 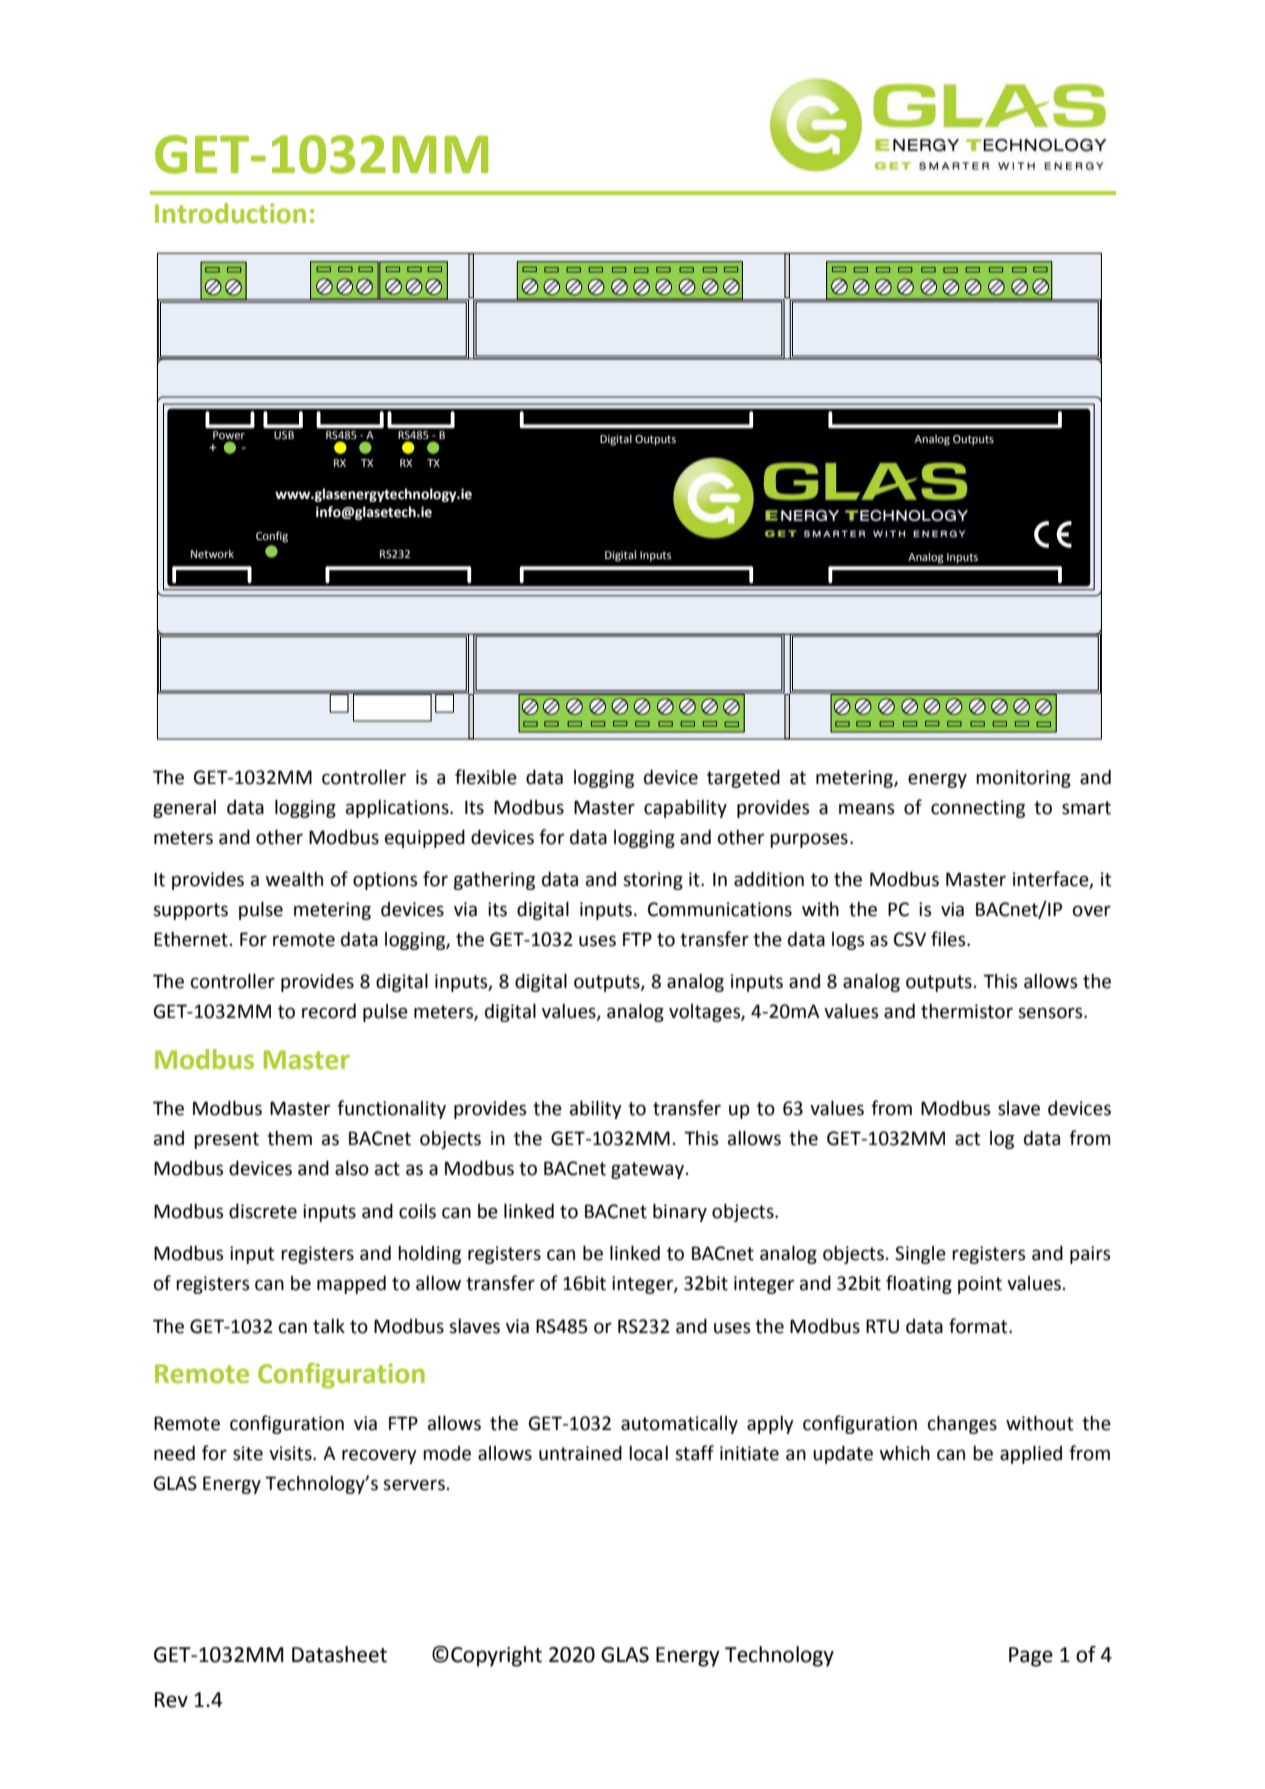 I want to click on talk, so click(x=329, y=1326).
